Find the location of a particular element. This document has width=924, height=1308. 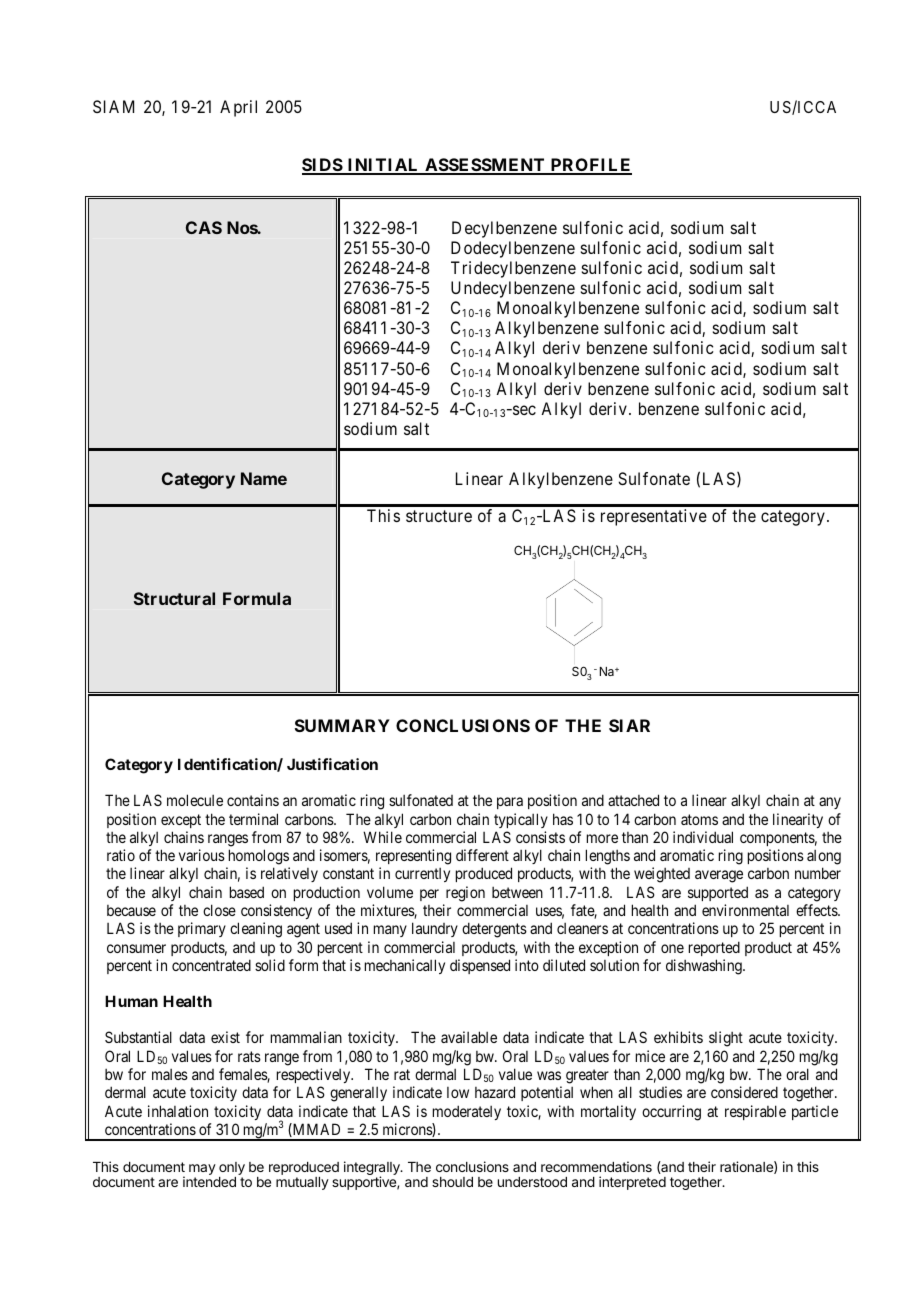

close is located at coordinates (219, 910).
